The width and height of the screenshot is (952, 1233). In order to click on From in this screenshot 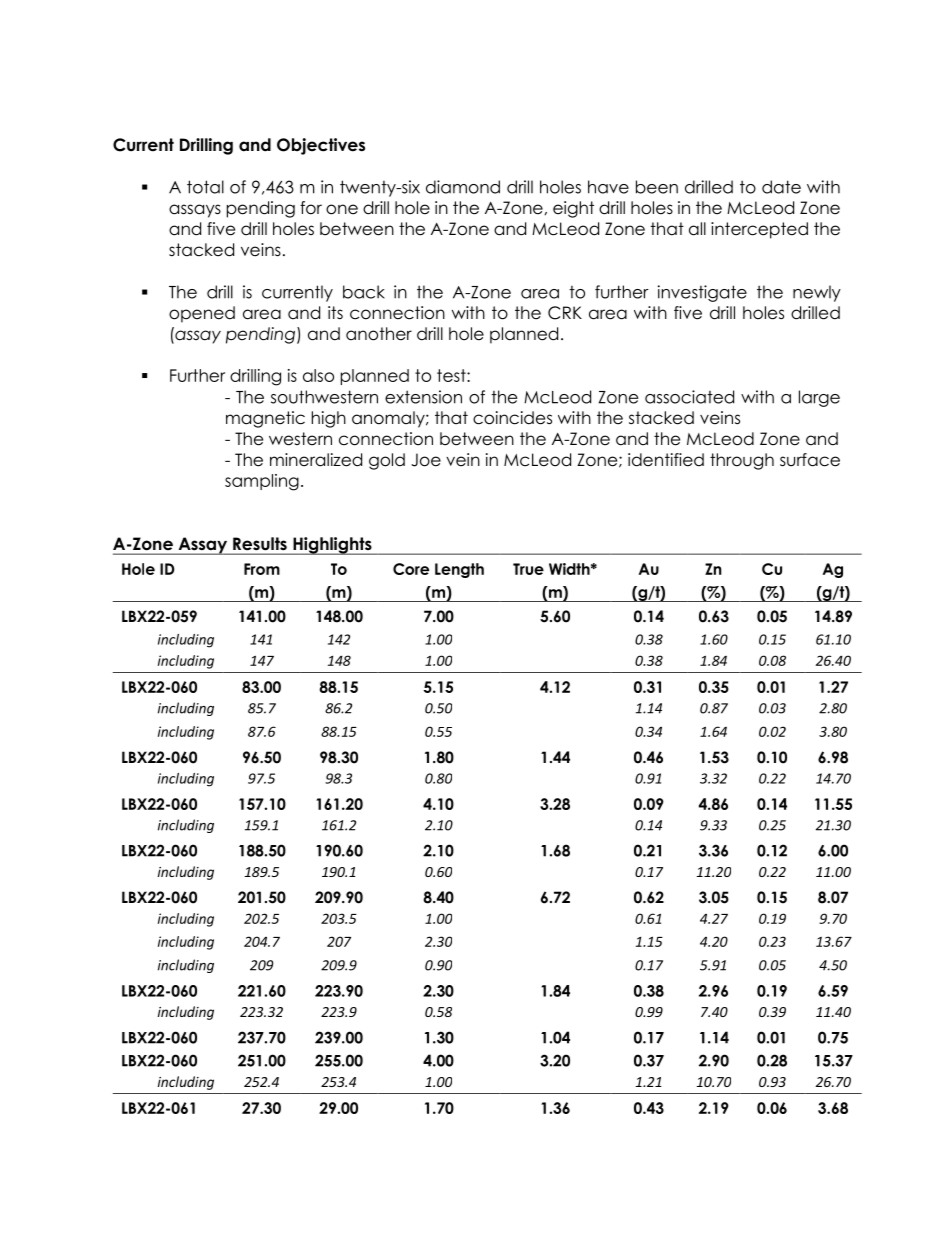, I will do `click(262, 569)`.
